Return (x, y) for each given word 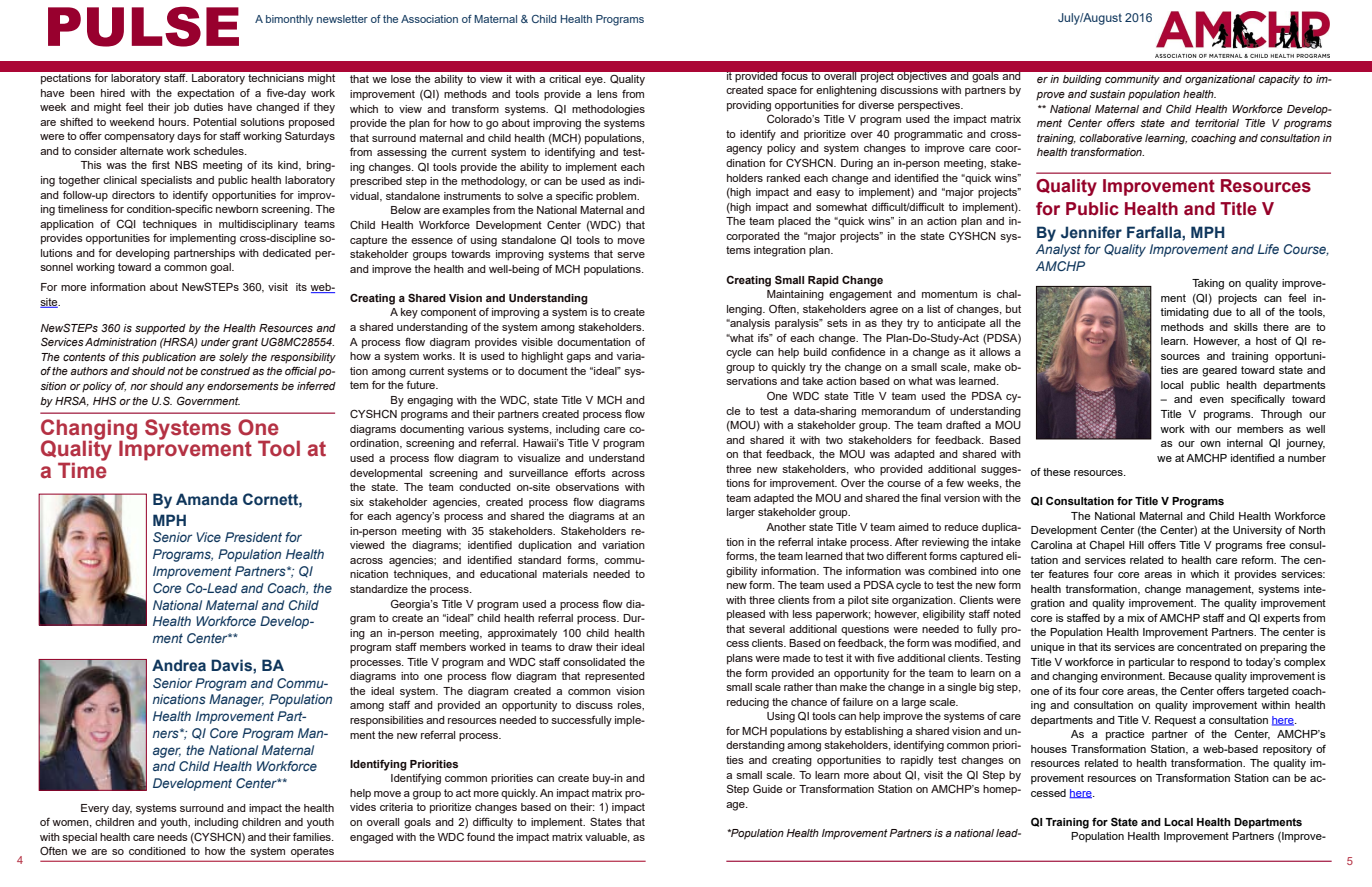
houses (1049, 749)
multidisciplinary (258, 225)
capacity (1279, 80)
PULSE (143, 26)
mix (1136, 618)
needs (173, 837)
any (195, 388)
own (1210, 444)
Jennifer (1091, 232)
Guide (767, 788)
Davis (232, 665)
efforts (590, 473)
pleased (746, 615)
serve (631, 255)
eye (595, 81)
